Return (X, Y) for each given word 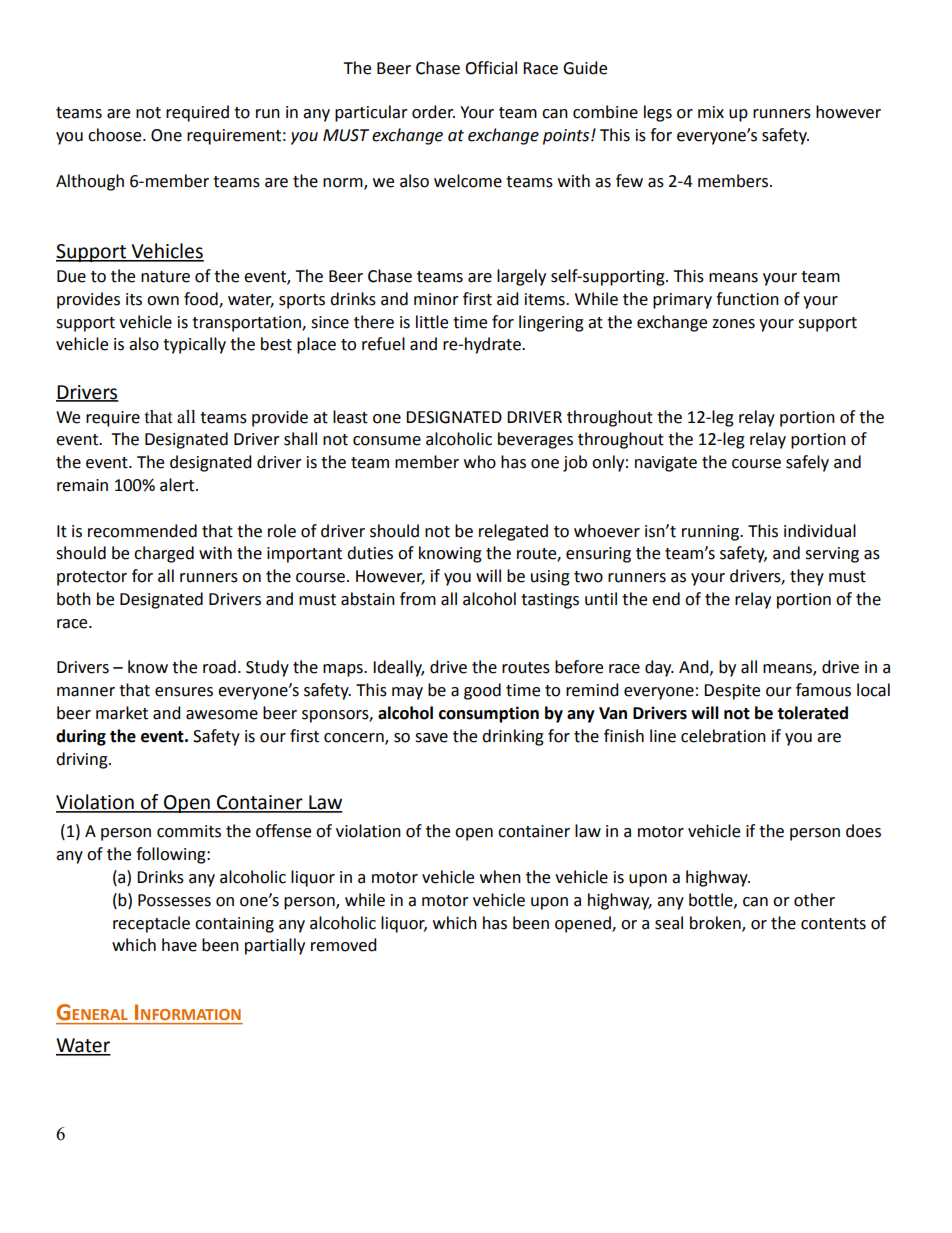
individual (820, 531)
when (500, 877)
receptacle (151, 924)
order (433, 112)
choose (116, 135)
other (814, 900)
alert (178, 485)
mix (711, 112)
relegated (513, 532)
